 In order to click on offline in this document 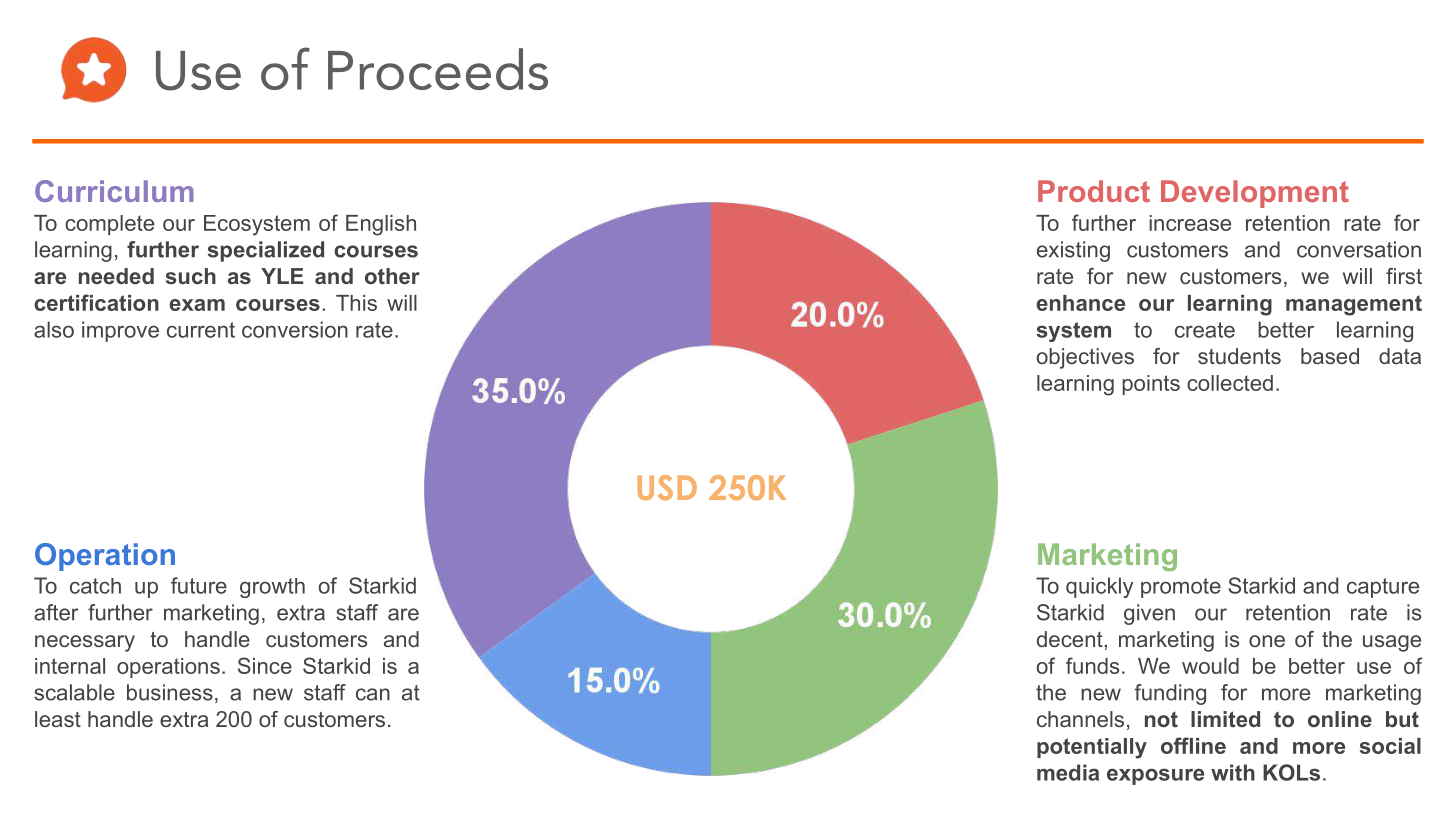, I will do `click(1193, 745)`.
